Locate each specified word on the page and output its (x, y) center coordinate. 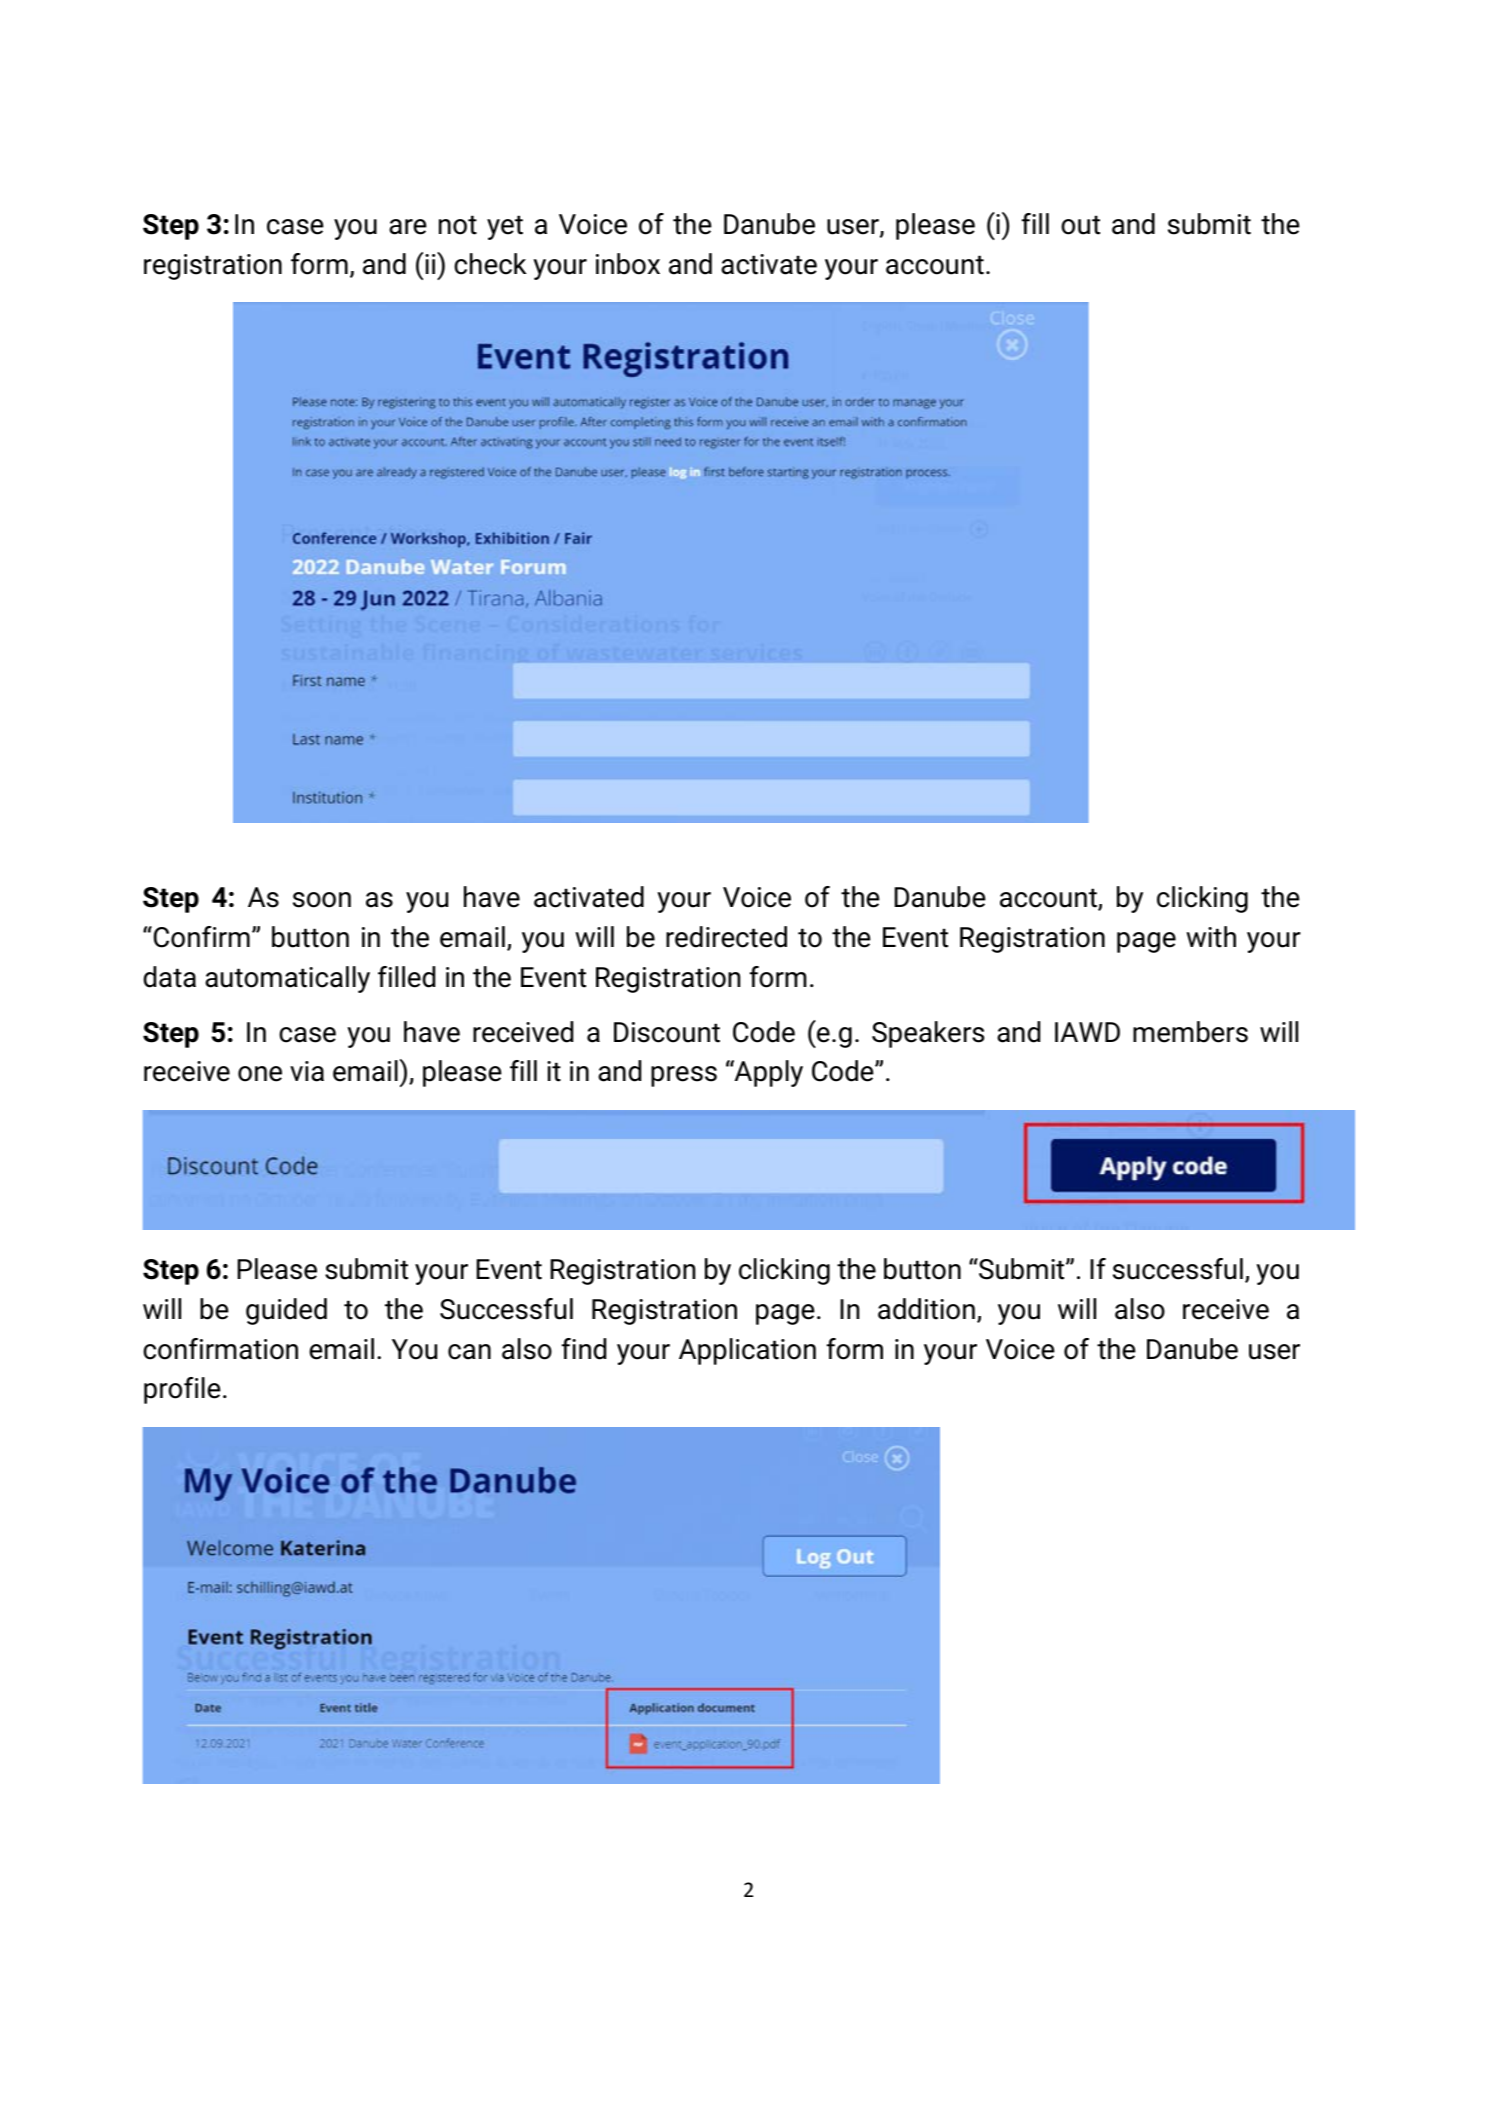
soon (322, 900)
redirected (726, 937)
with (1211, 937)
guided (286, 1311)
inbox (628, 264)
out (1080, 225)
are (408, 227)
